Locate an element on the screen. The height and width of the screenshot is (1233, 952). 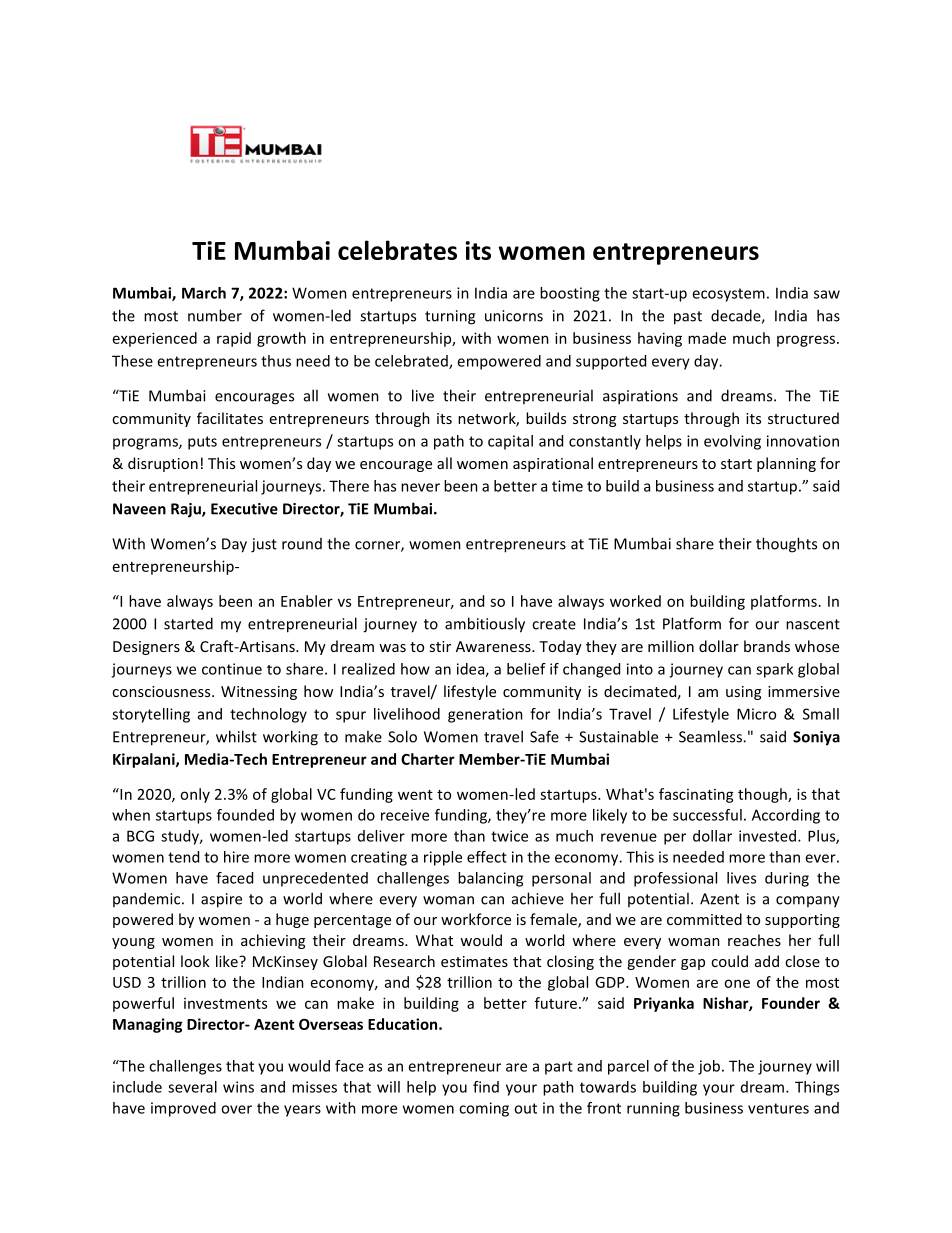
balancing is located at coordinates (490, 879).
